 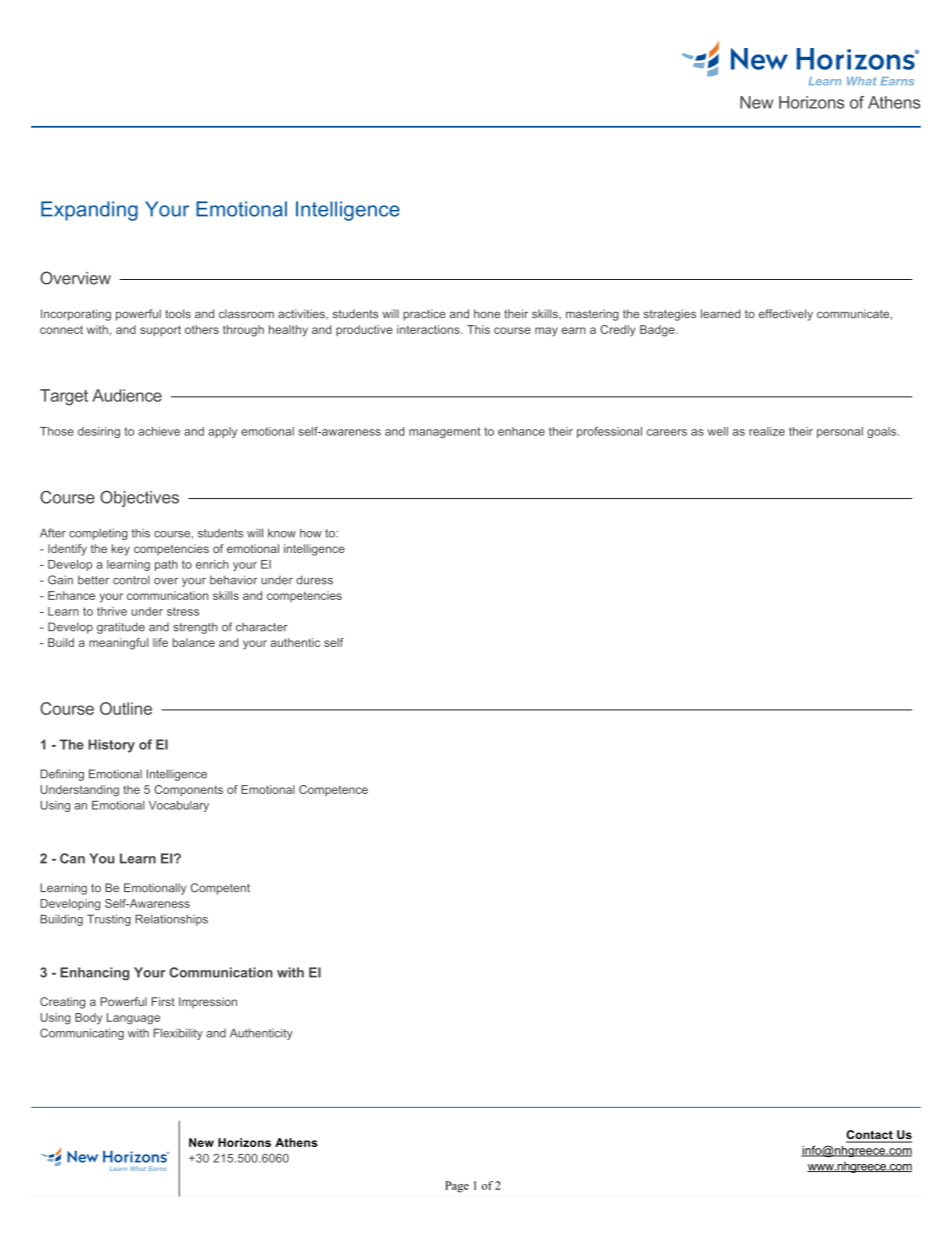 What do you see at coordinates (870, 1136) in the page?
I see `Contact` at bounding box center [870, 1136].
